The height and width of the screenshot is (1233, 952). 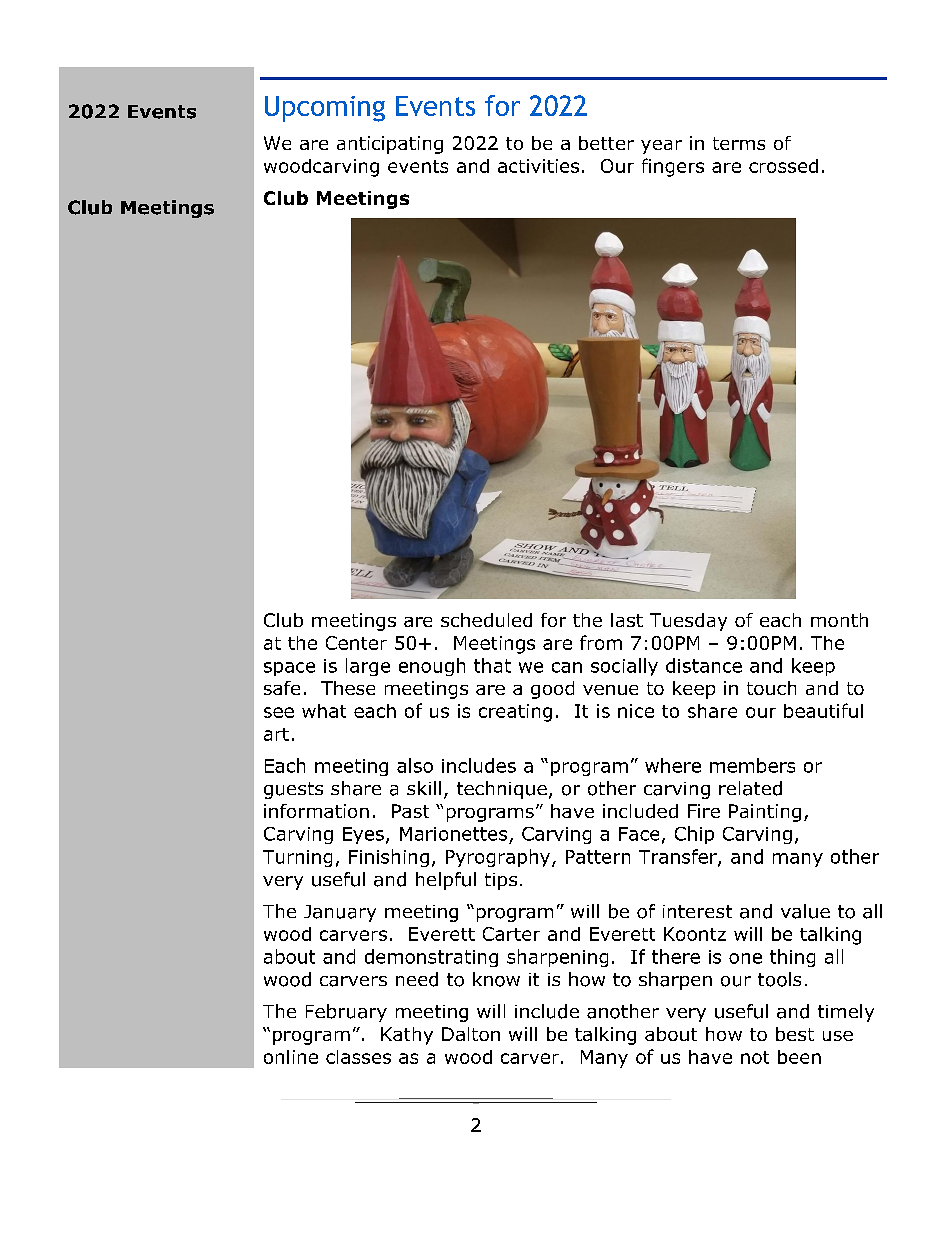 What do you see at coordinates (627, 620) in the screenshot?
I see `last` at bounding box center [627, 620].
